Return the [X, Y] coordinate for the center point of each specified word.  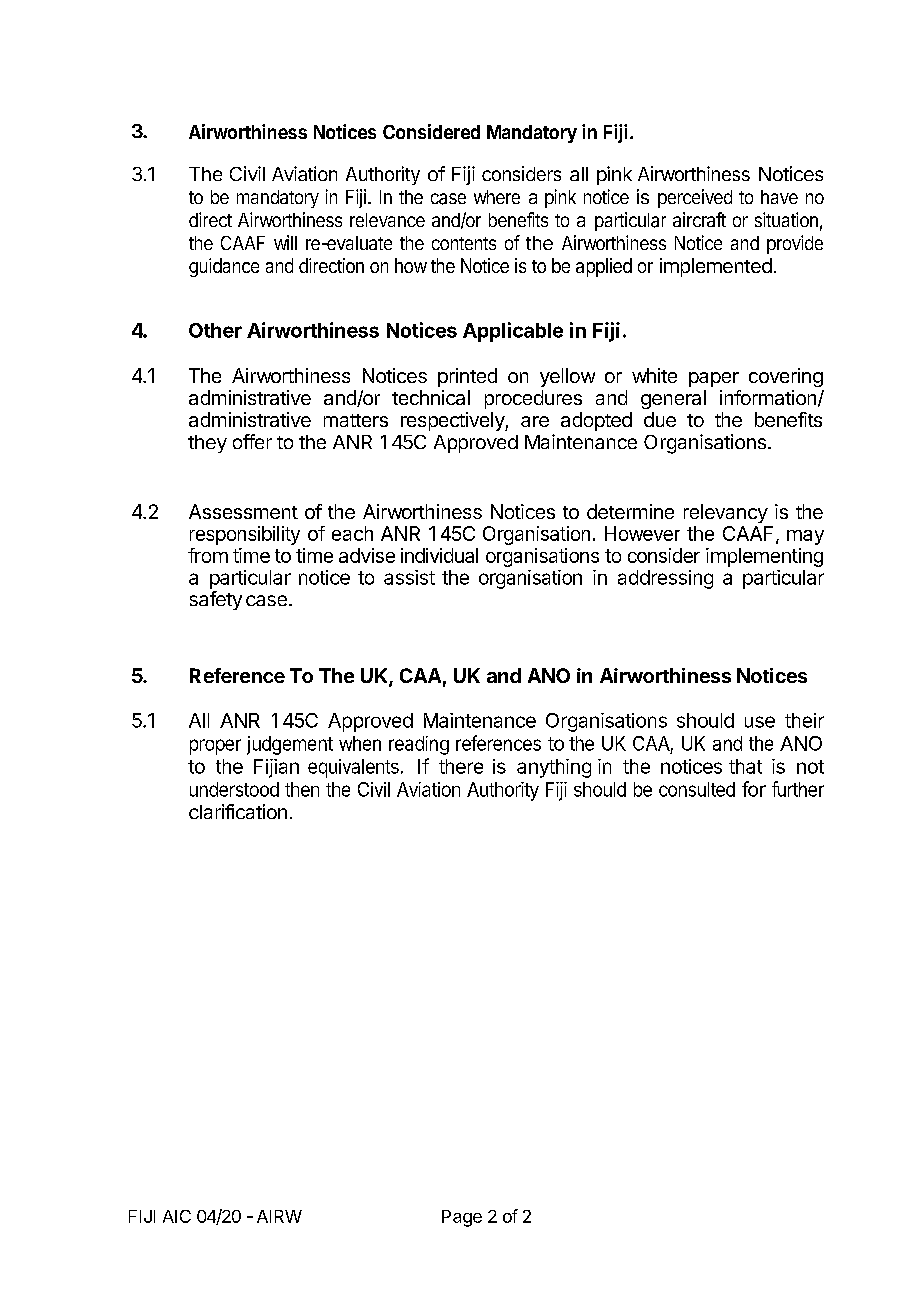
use [760, 722]
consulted [697, 789]
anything [554, 768]
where [497, 197]
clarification [238, 811]
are [535, 421]
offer [252, 441]
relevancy [726, 513]
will [285, 242]
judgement [290, 745]
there [461, 766]
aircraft [699, 219]
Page [462, 1218]
